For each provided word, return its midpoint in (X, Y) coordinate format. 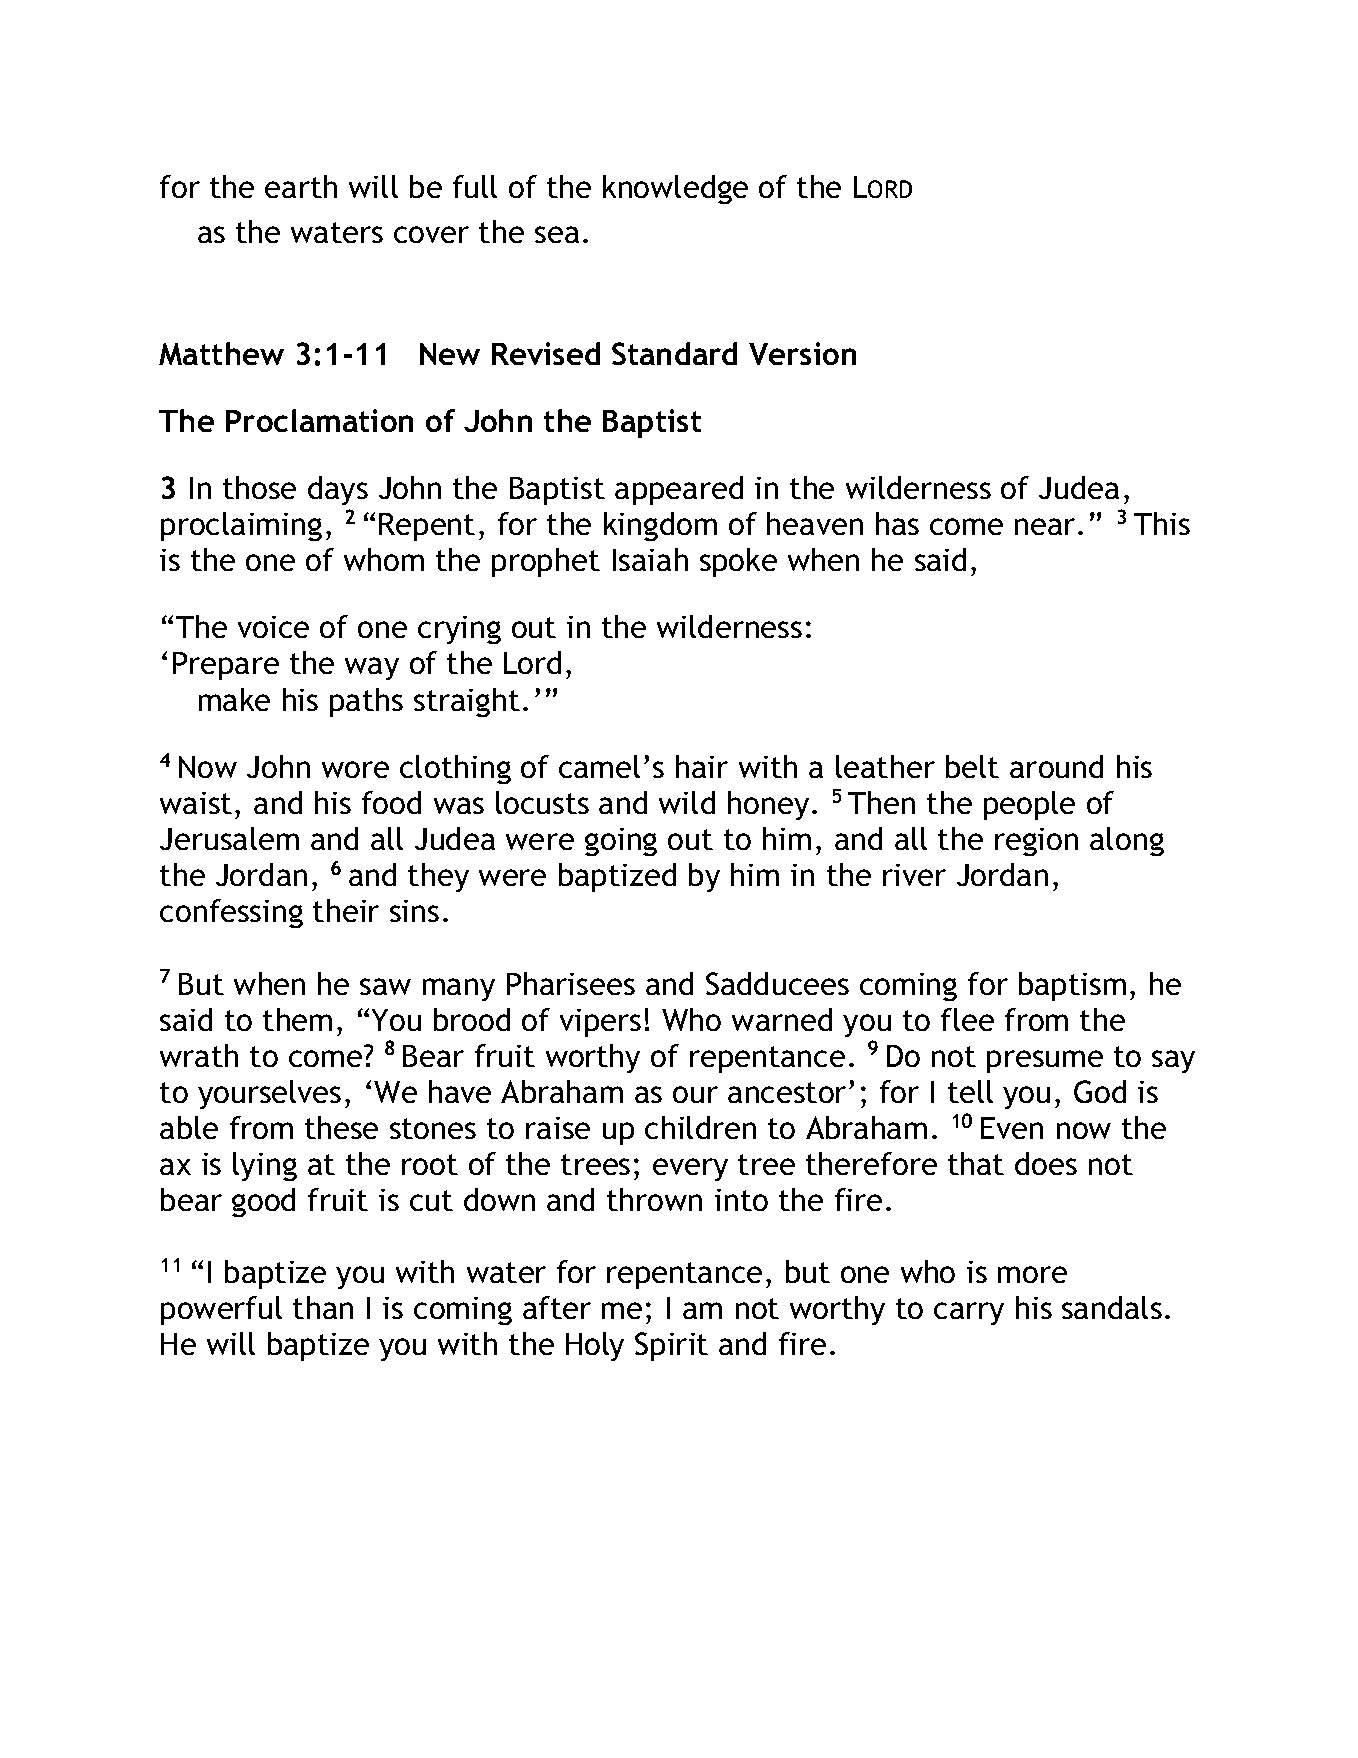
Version (802, 353)
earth (301, 186)
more (1032, 1274)
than (323, 1307)
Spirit (671, 1346)
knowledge (675, 189)
